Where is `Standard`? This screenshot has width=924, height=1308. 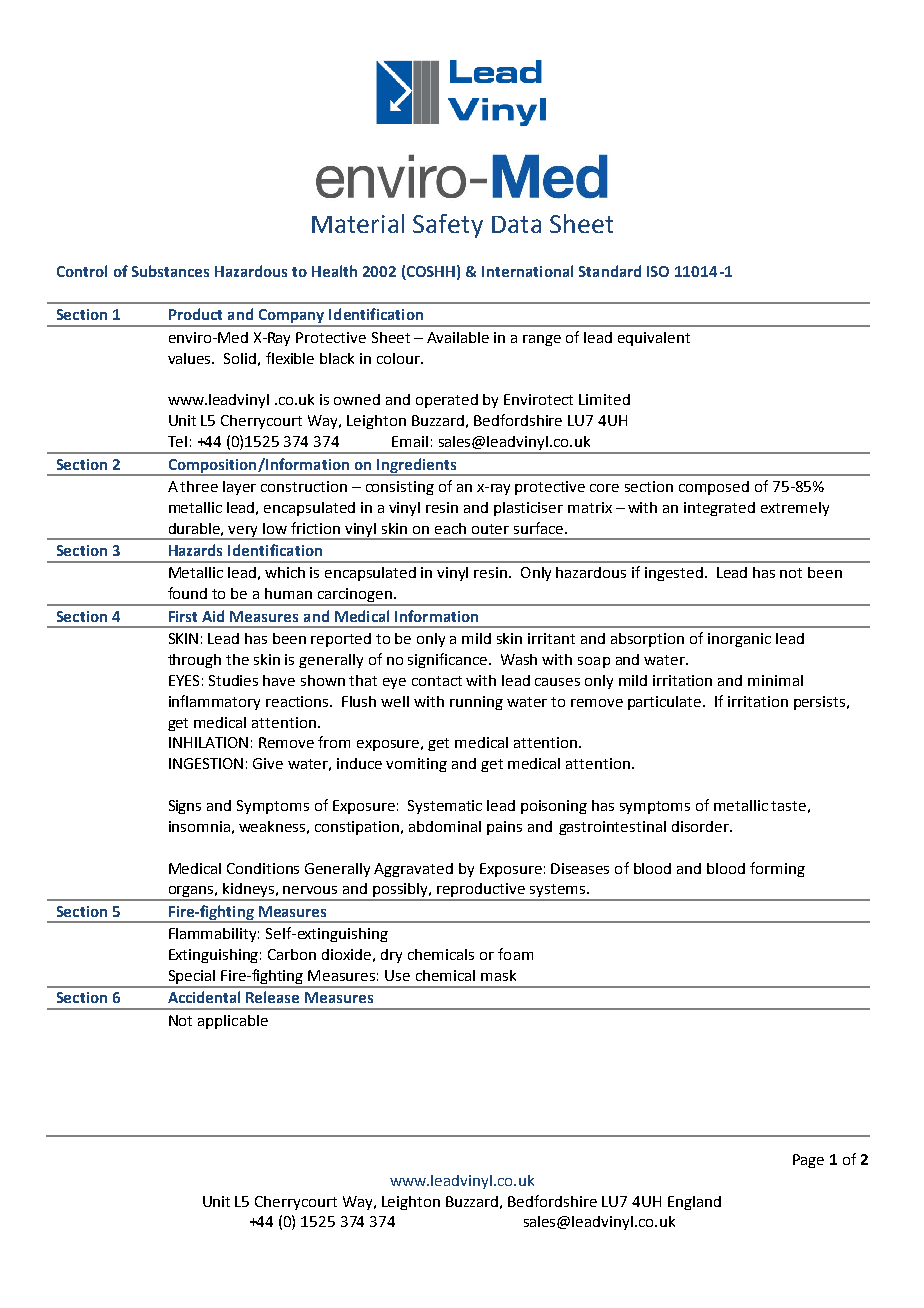
Standard is located at coordinates (610, 271).
